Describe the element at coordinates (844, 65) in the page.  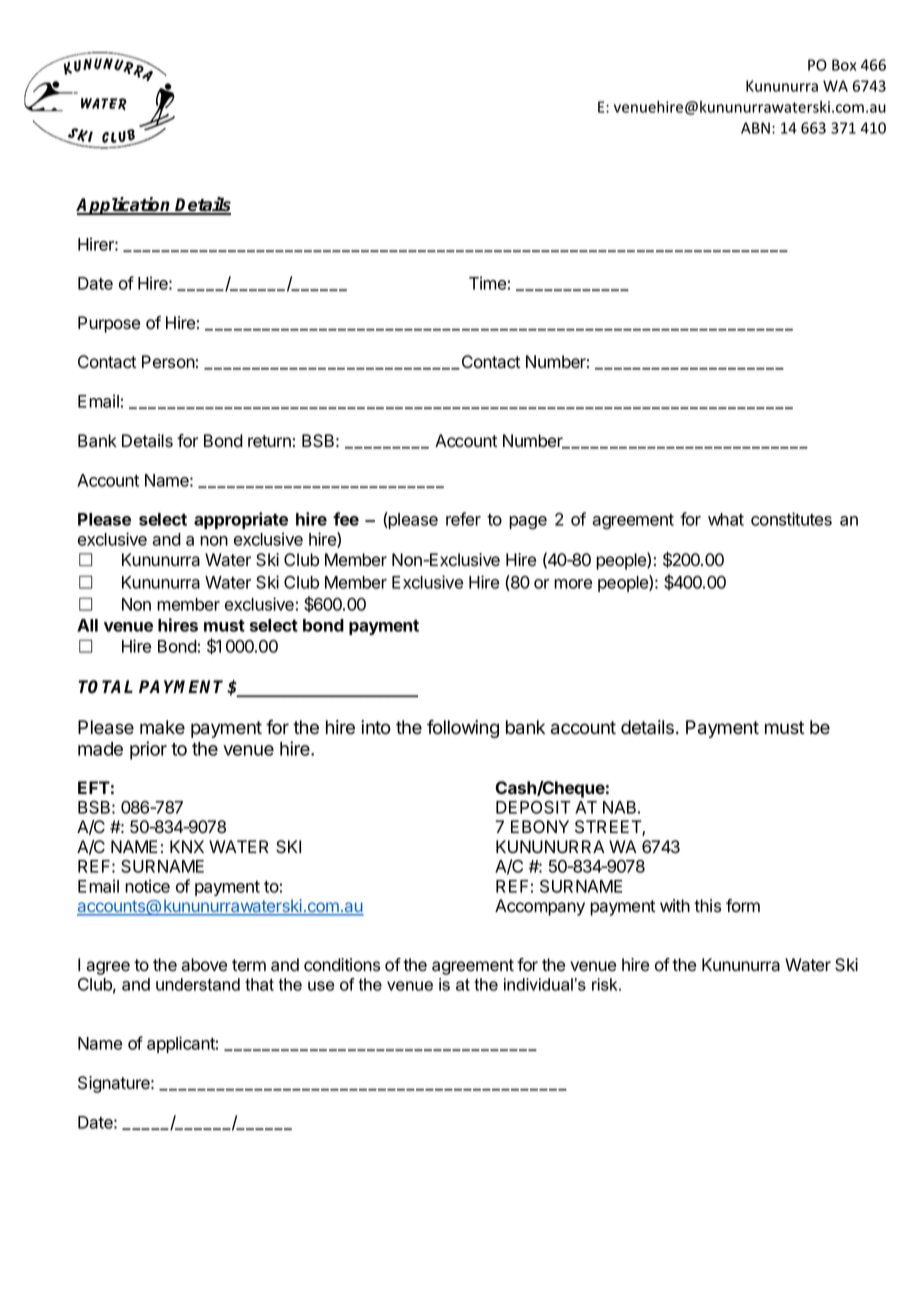
I see `Box` at that location.
